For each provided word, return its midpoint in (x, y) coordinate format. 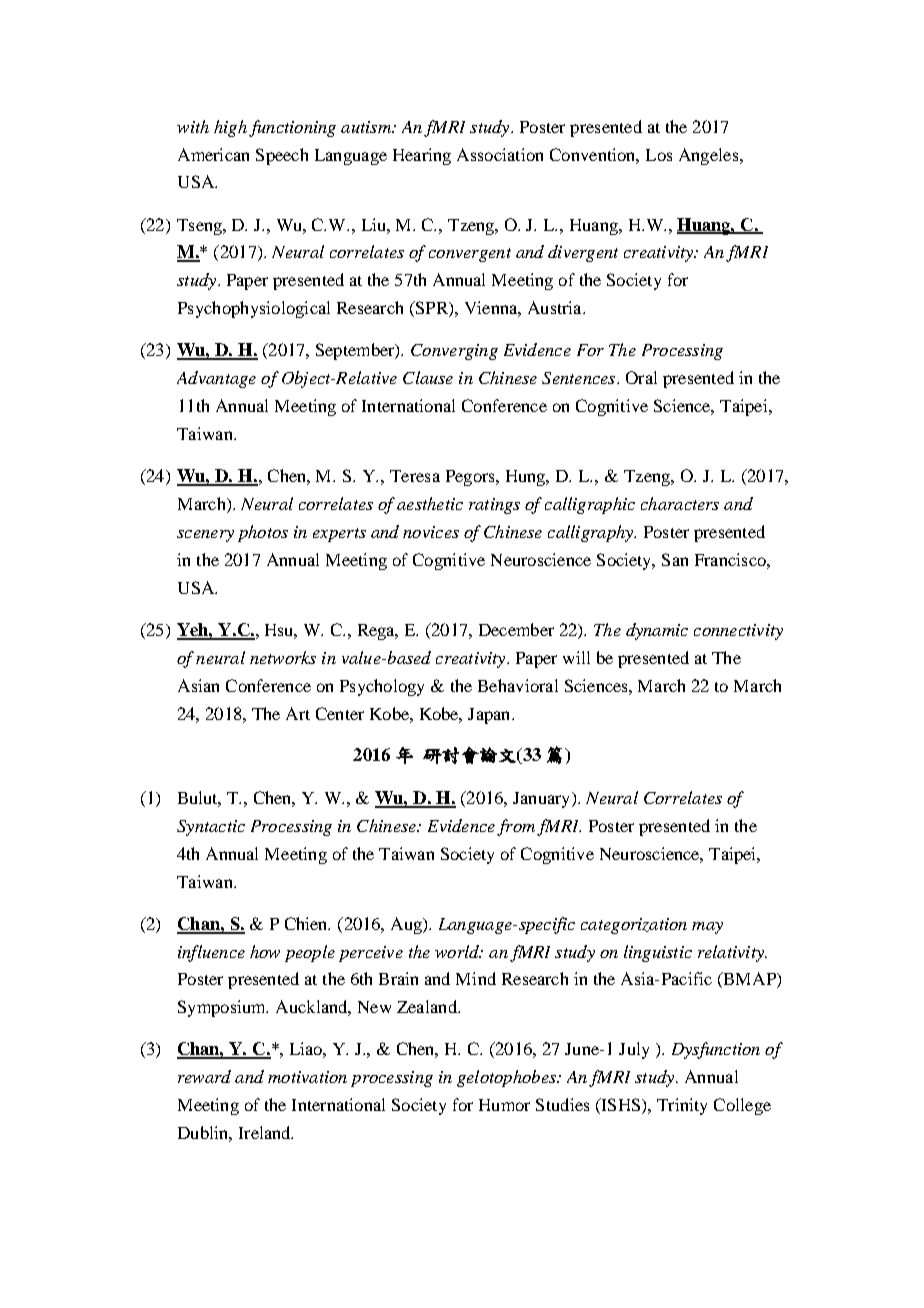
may (707, 928)
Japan (490, 716)
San (675, 559)
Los (659, 155)
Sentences (580, 378)
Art (298, 713)
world (458, 951)
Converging (454, 352)
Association (500, 154)
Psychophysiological (254, 309)
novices (431, 532)
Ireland (266, 1132)
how (265, 951)
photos (263, 533)
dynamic (657, 631)
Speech (282, 156)
